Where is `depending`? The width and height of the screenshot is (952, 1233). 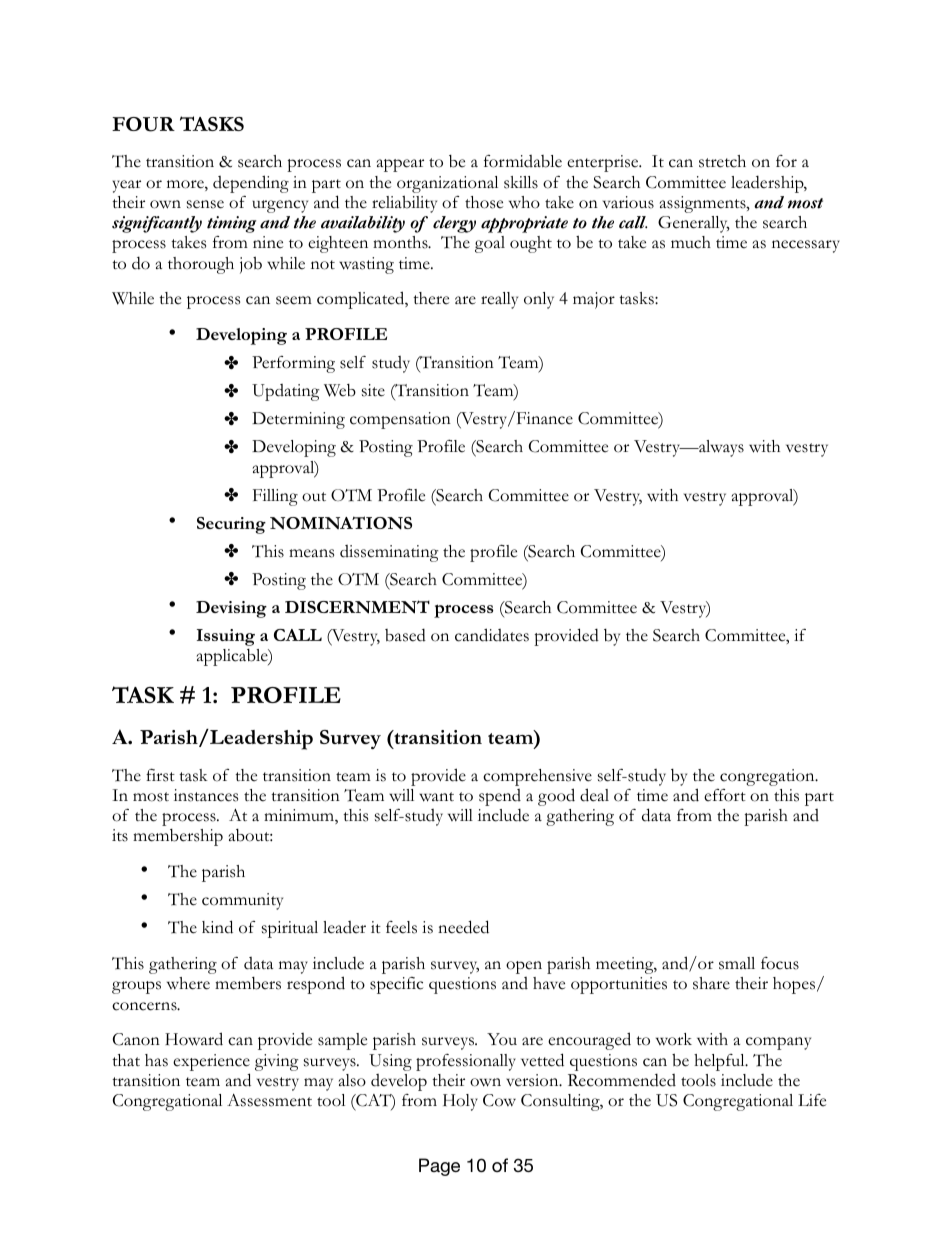 depending is located at coordinates (251, 184).
